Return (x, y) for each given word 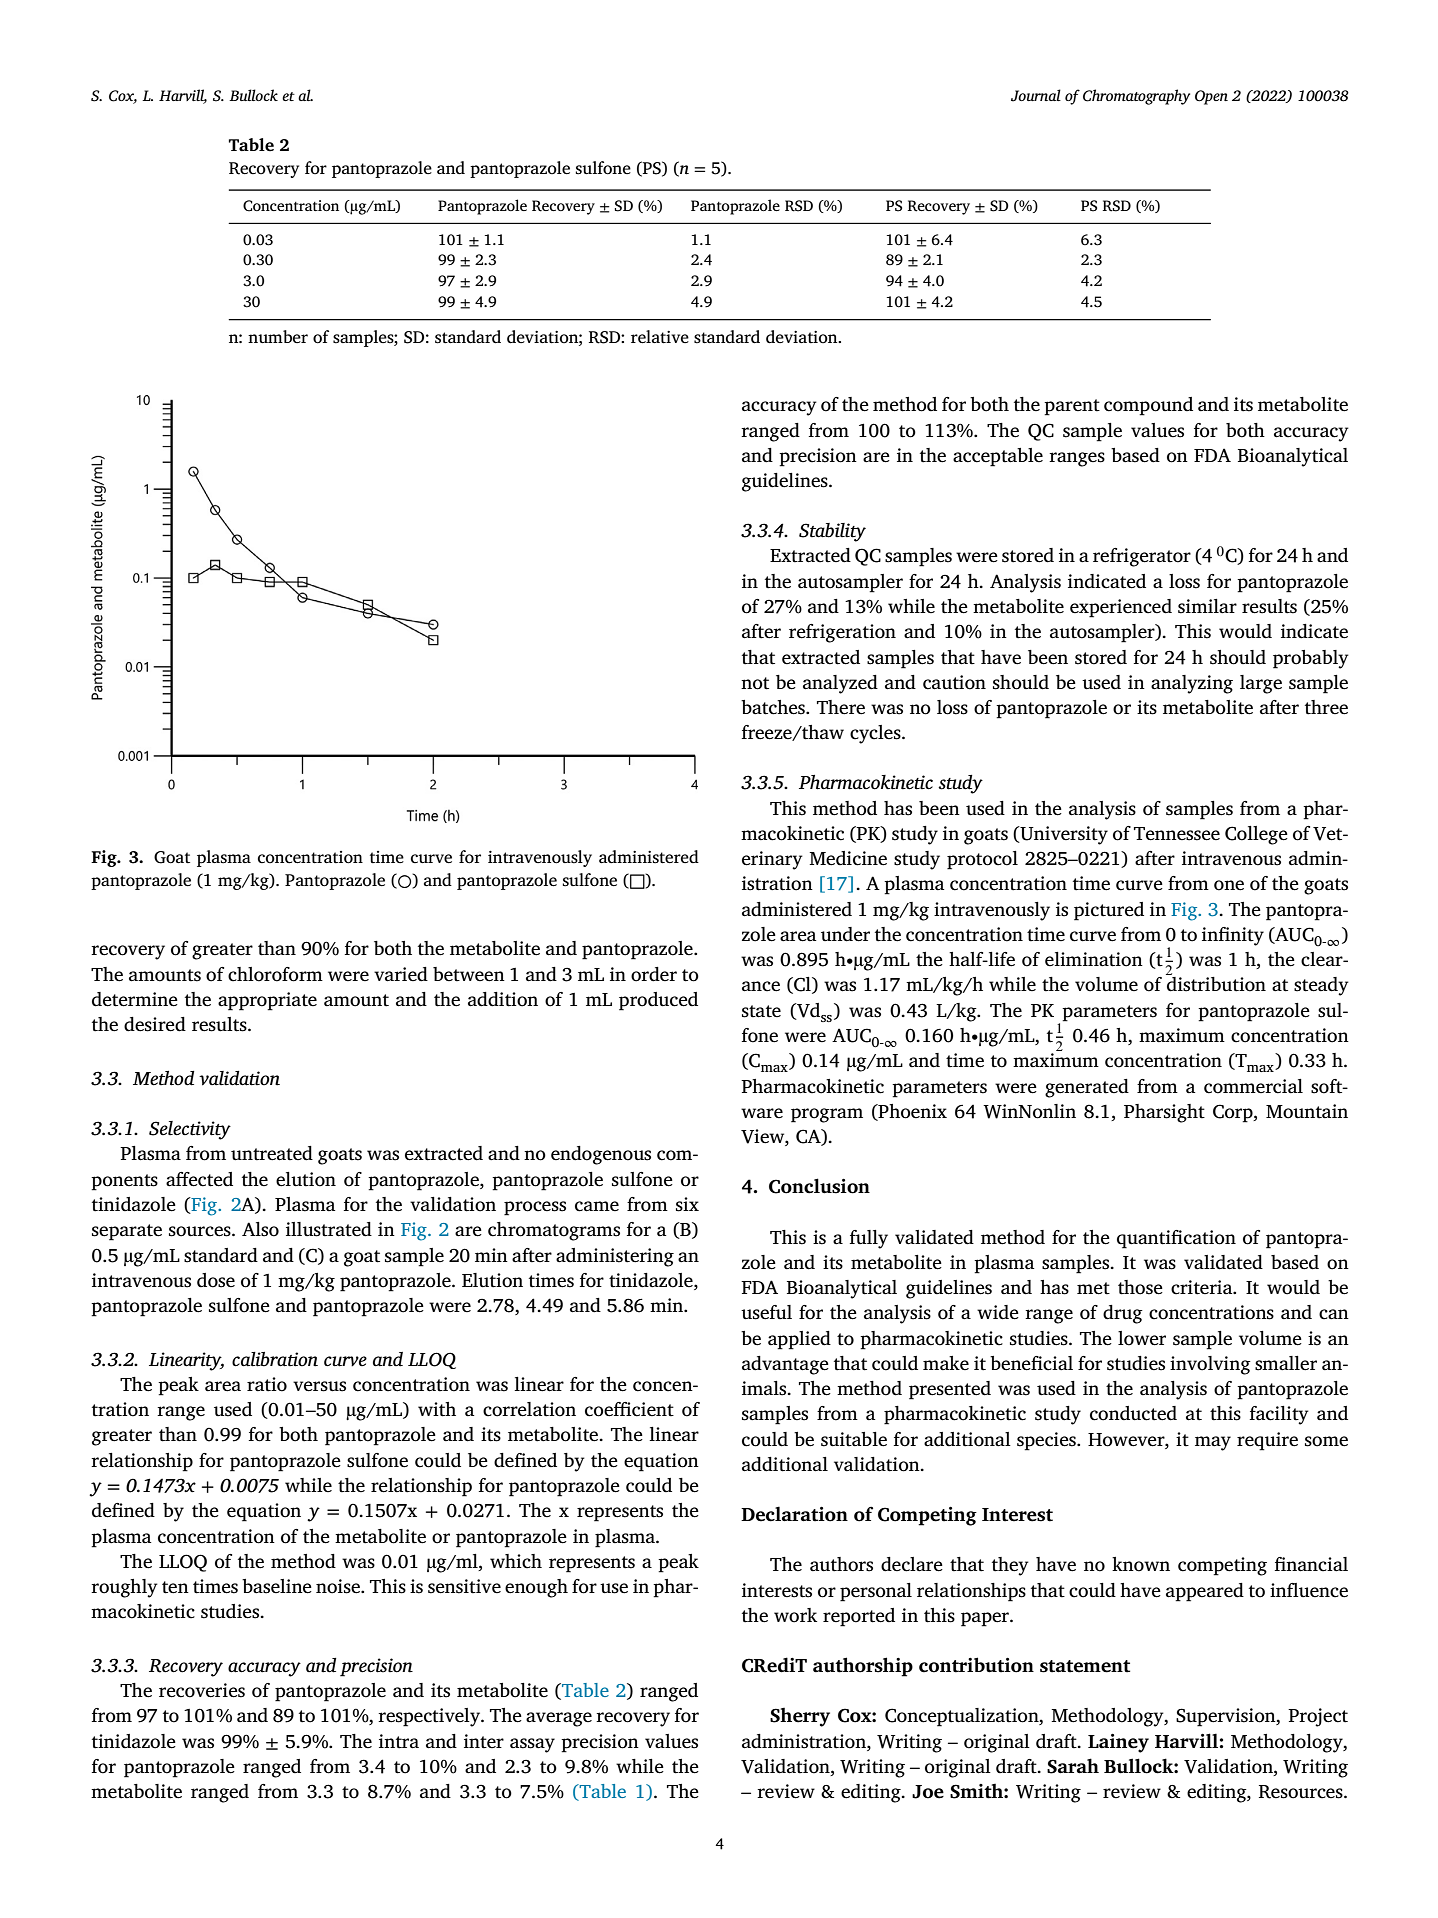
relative (660, 337)
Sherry (800, 1717)
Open (1211, 97)
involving (1210, 1365)
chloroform (275, 974)
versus (319, 1386)
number (278, 336)
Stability (832, 532)
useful (766, 1312)
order (654, 974)
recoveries (202, 1690)
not (755, 683)
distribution (1216, 984)
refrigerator (1142, 557)
